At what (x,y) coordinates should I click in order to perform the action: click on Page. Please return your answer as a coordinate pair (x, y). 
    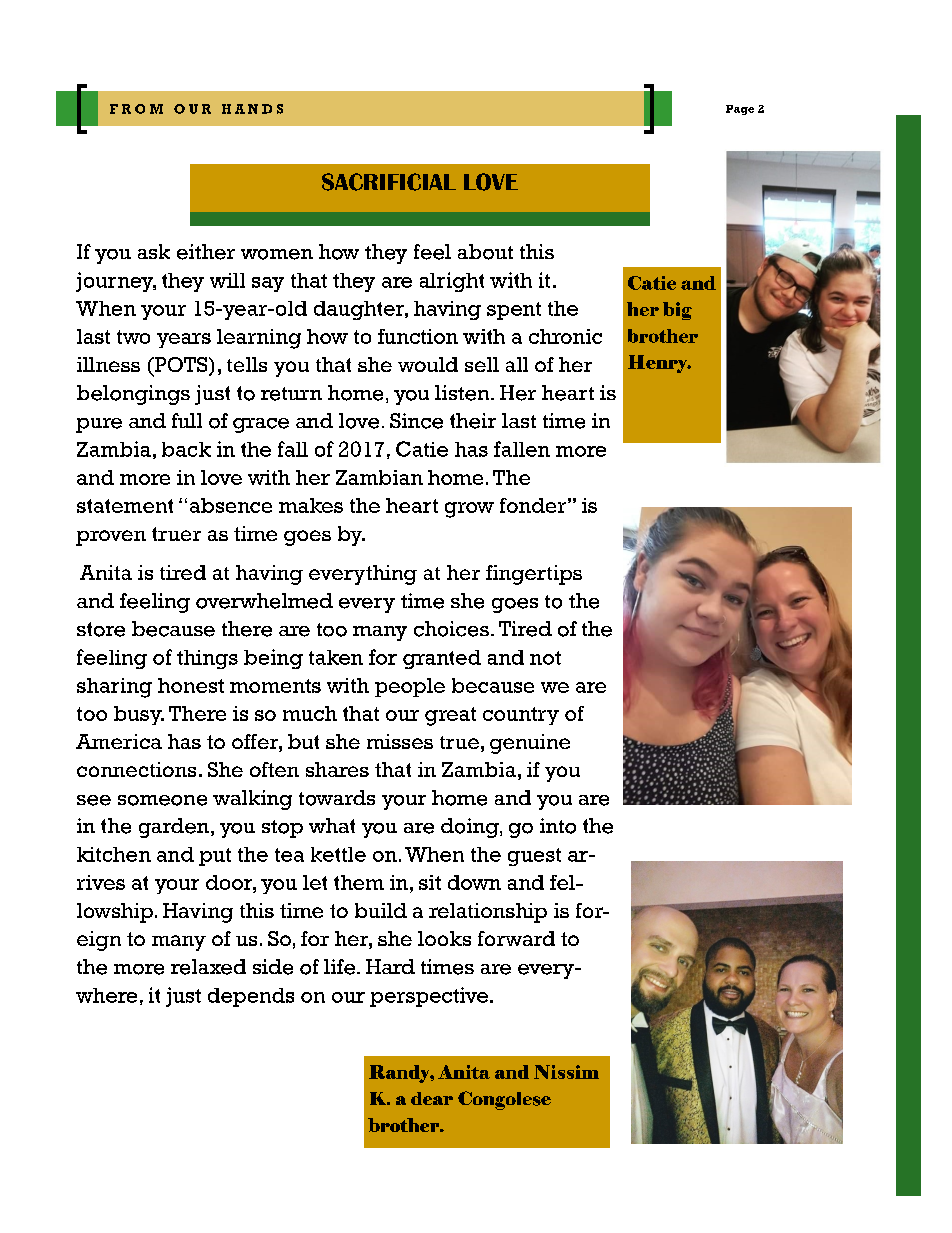
    Looking at the image, I should click on (740, 110).
